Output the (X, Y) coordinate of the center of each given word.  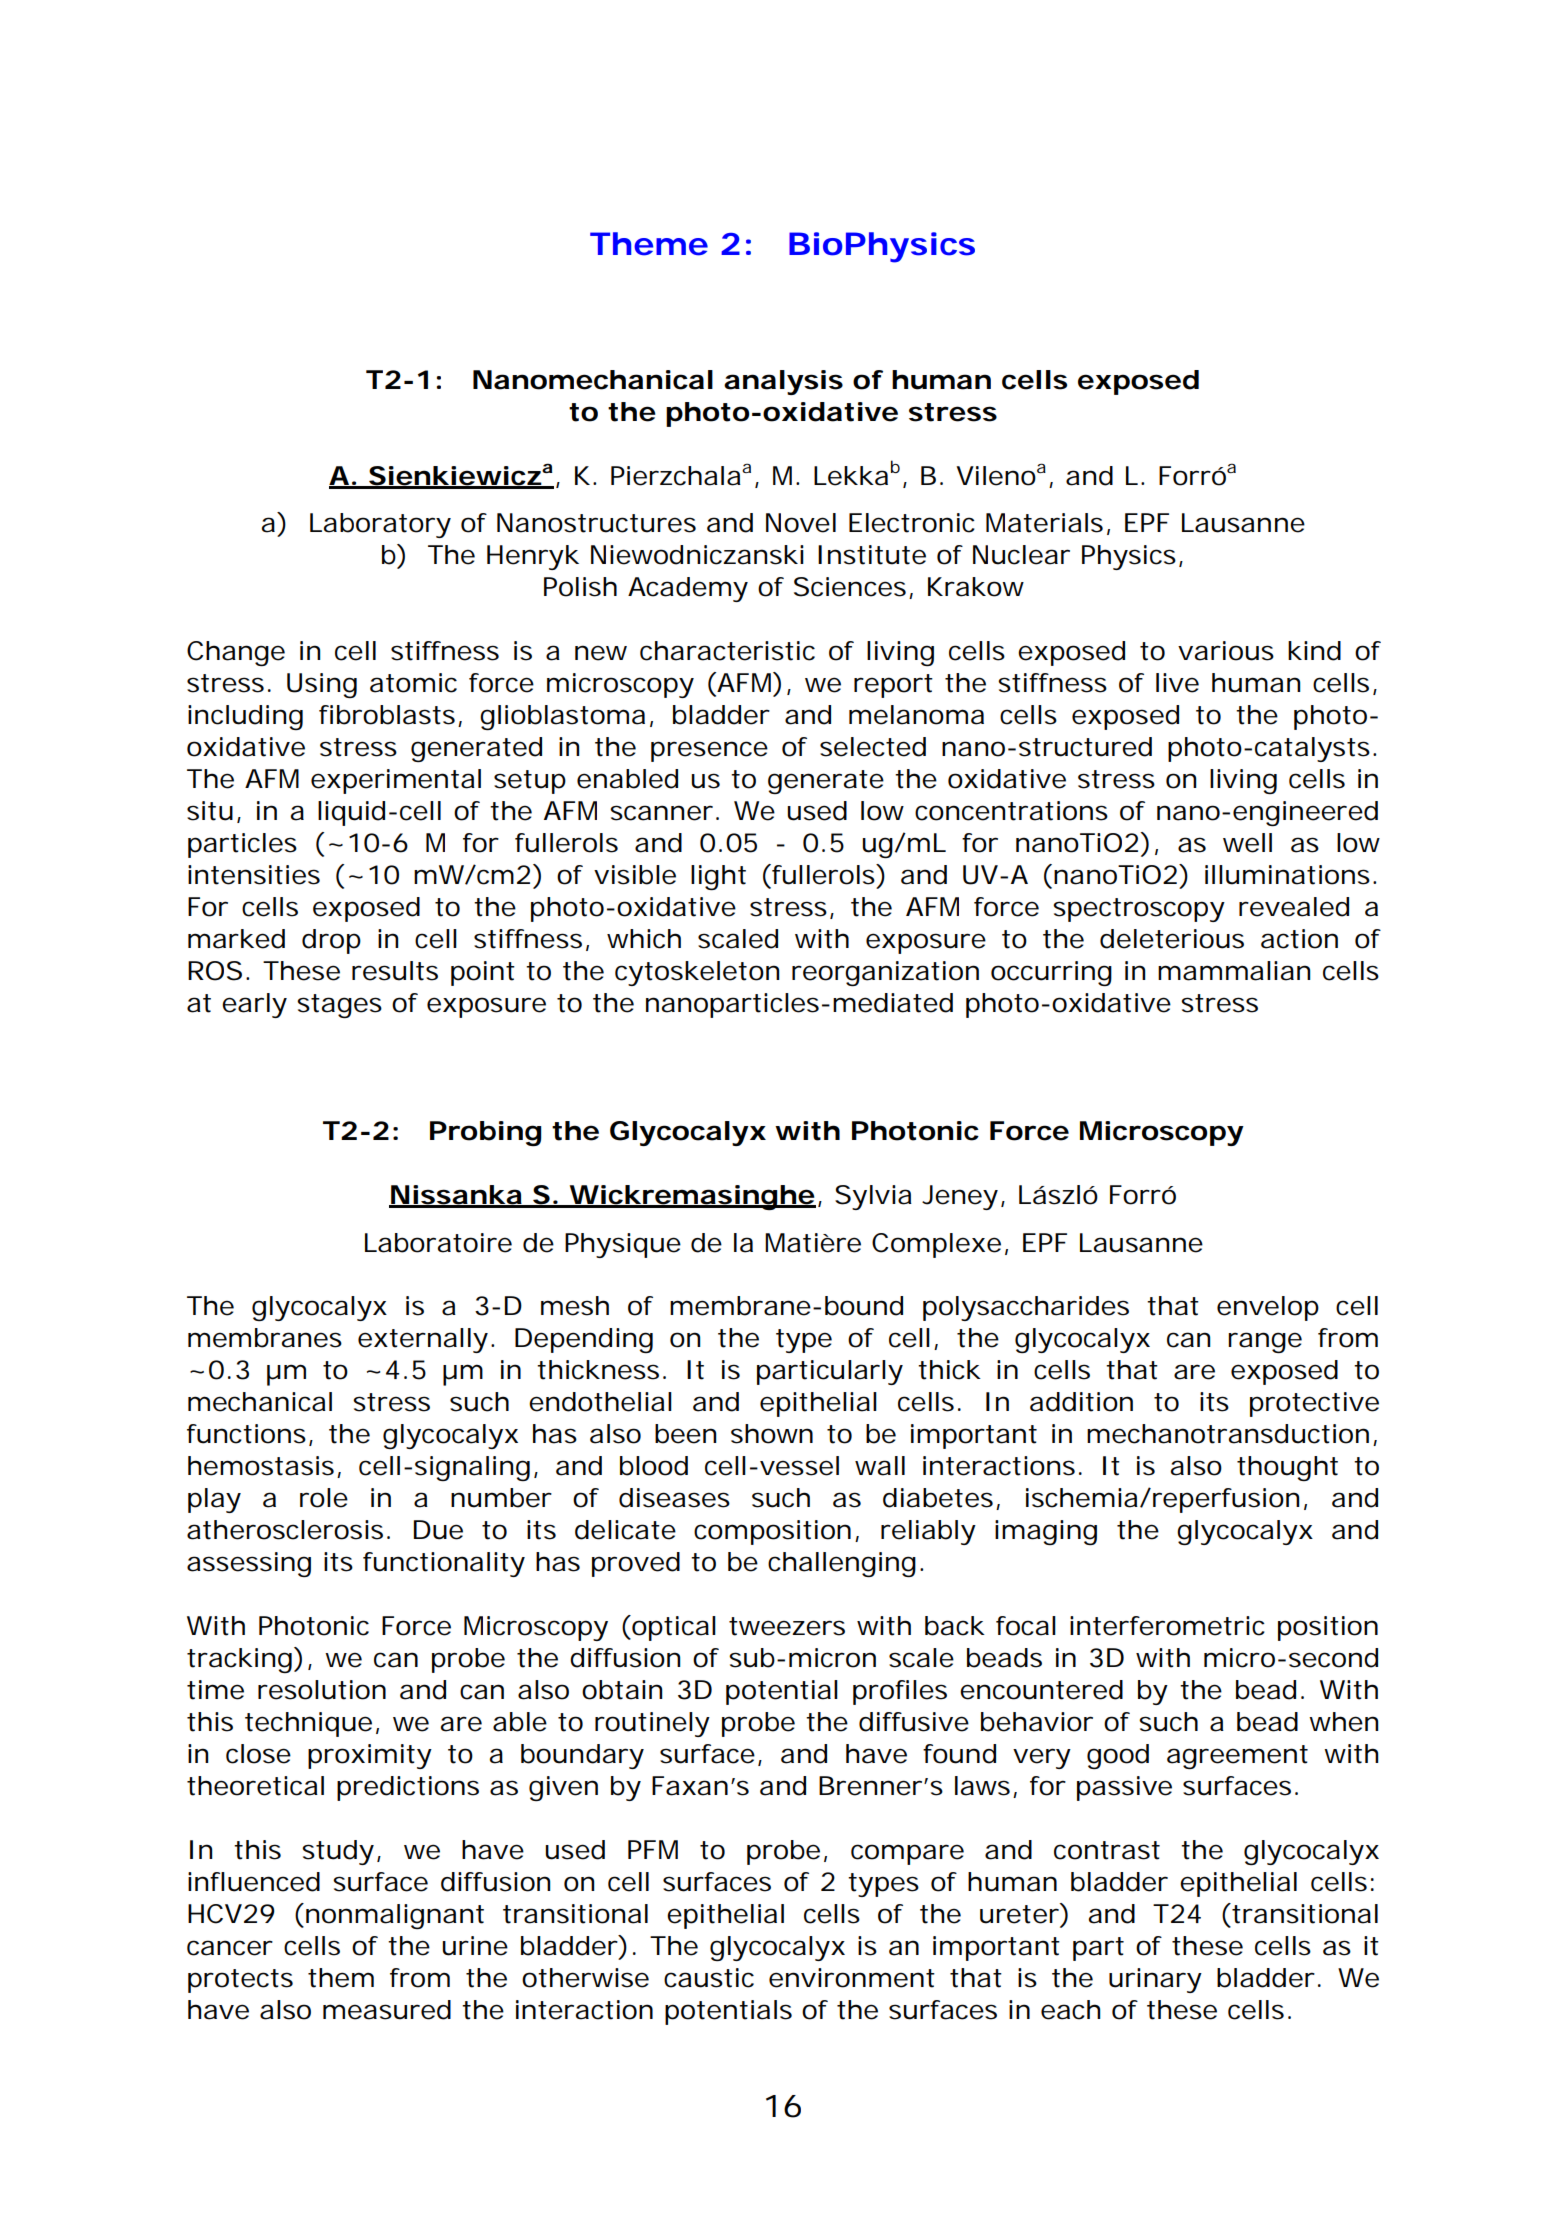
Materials (1044, 523)
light (718, 877)
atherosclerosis (285, 1530)
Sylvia (873, 1197)
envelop (1268, 1308)
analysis (783, 382)
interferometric (1167, 1626)
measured (387, 2010)
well (1247, 843)
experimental (396, 781)
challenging (842, 1564)
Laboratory (380, 525)
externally (423, 1340)
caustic (709, 1978)
